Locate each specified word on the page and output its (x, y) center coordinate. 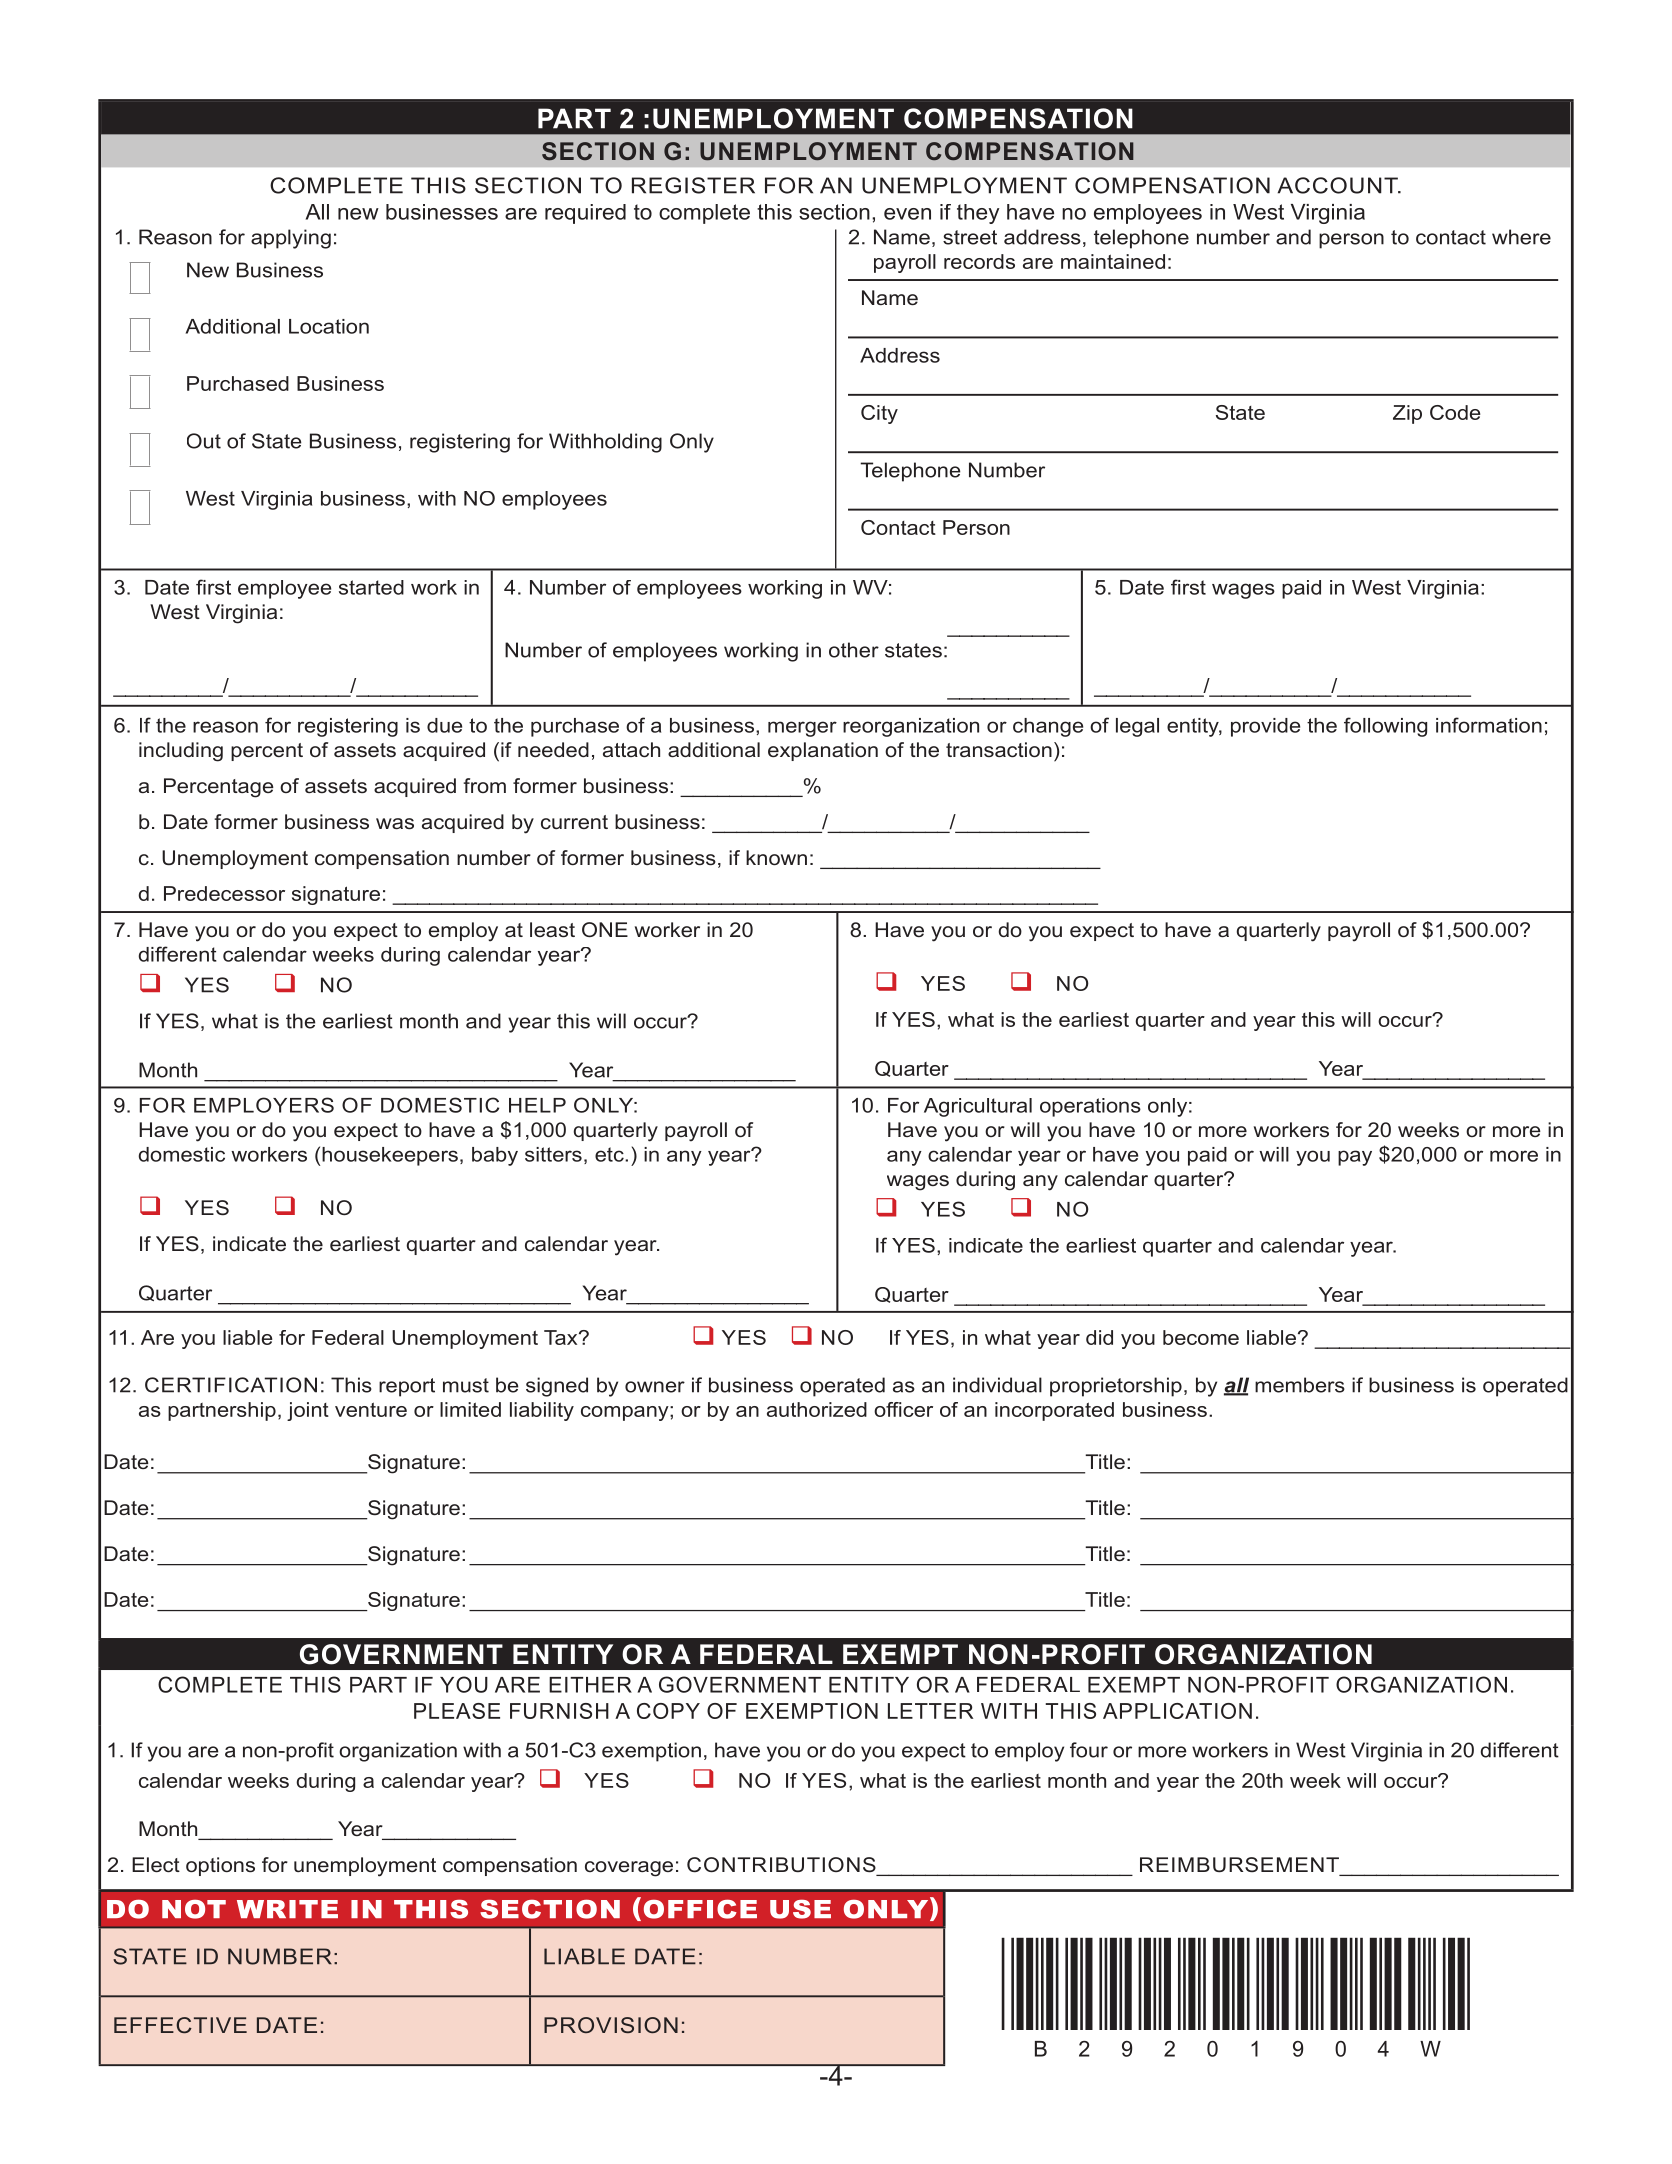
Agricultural (978, 1107)
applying (291, 239)
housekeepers (390, 1156)
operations (1090, 1107)
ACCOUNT (1338, 185)
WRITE (287, 1909)
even (907, 214)
